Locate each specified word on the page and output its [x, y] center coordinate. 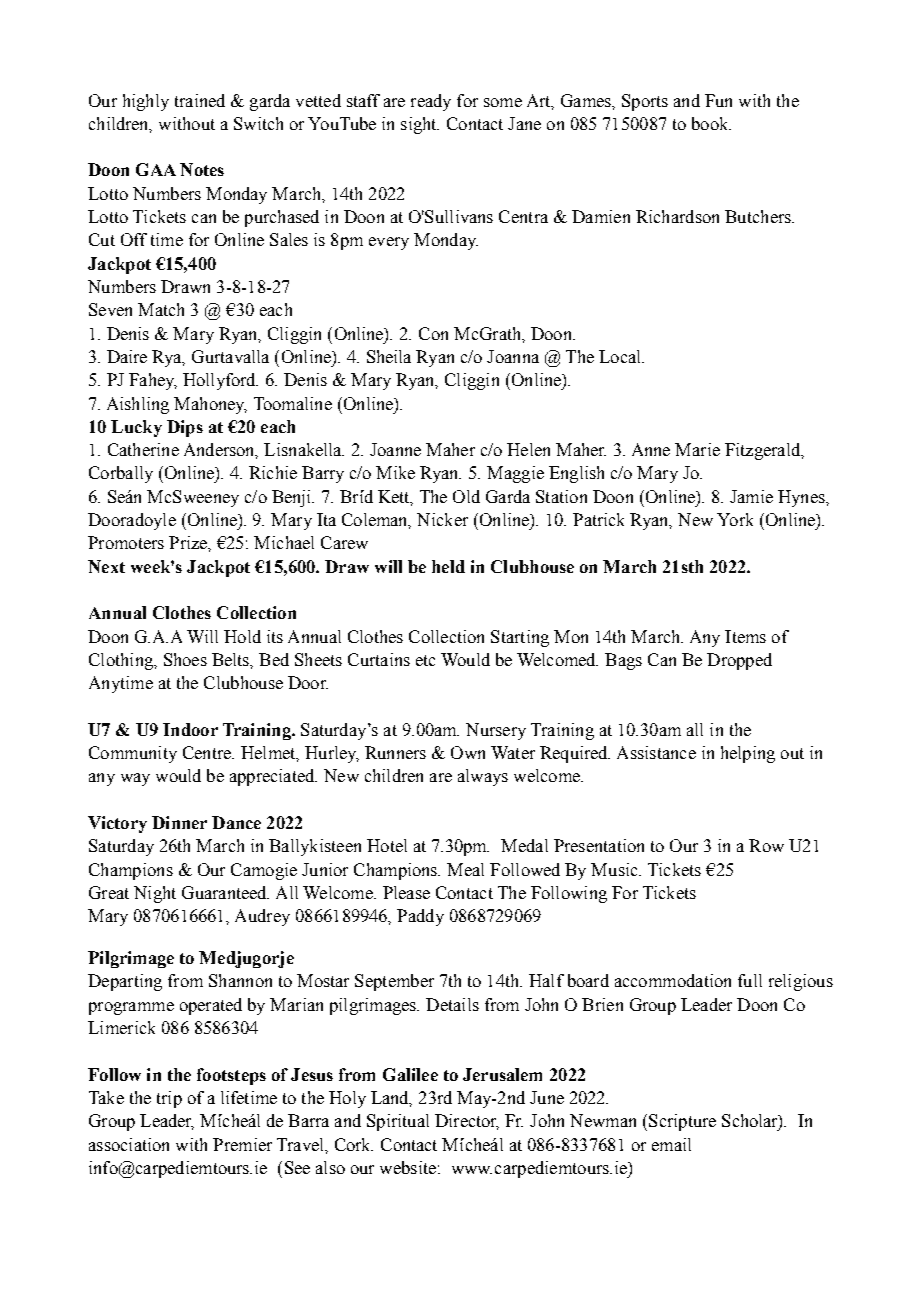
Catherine [143, 449]
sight [420, 125]
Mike [395, 472]
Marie [697, 449]
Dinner [179, 822]
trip [169, 1099]
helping [748, 754]
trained [200, 100]
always [483, 777]
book [711, 123]
